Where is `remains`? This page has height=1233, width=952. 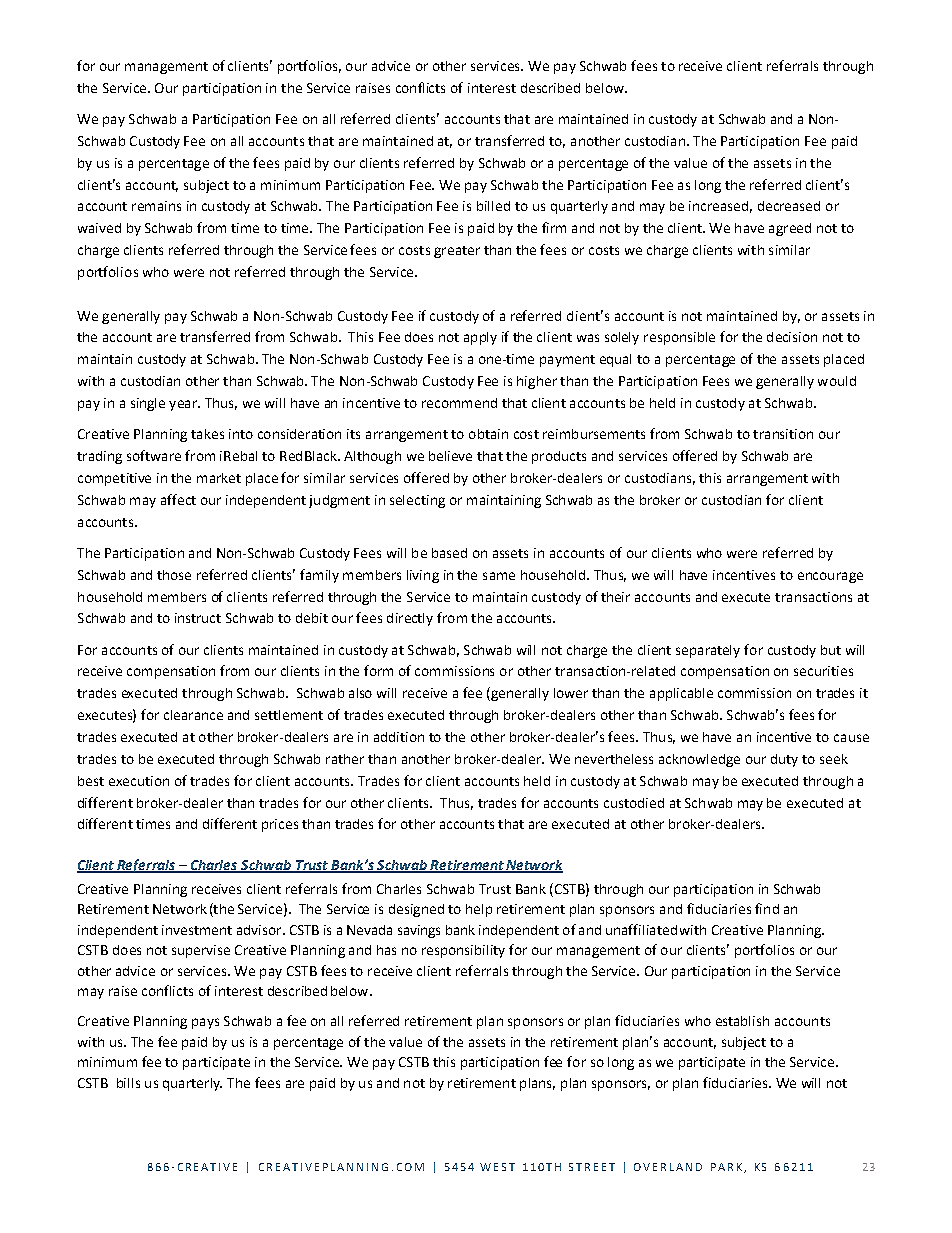 remains is located at coordinates (156, 206).
